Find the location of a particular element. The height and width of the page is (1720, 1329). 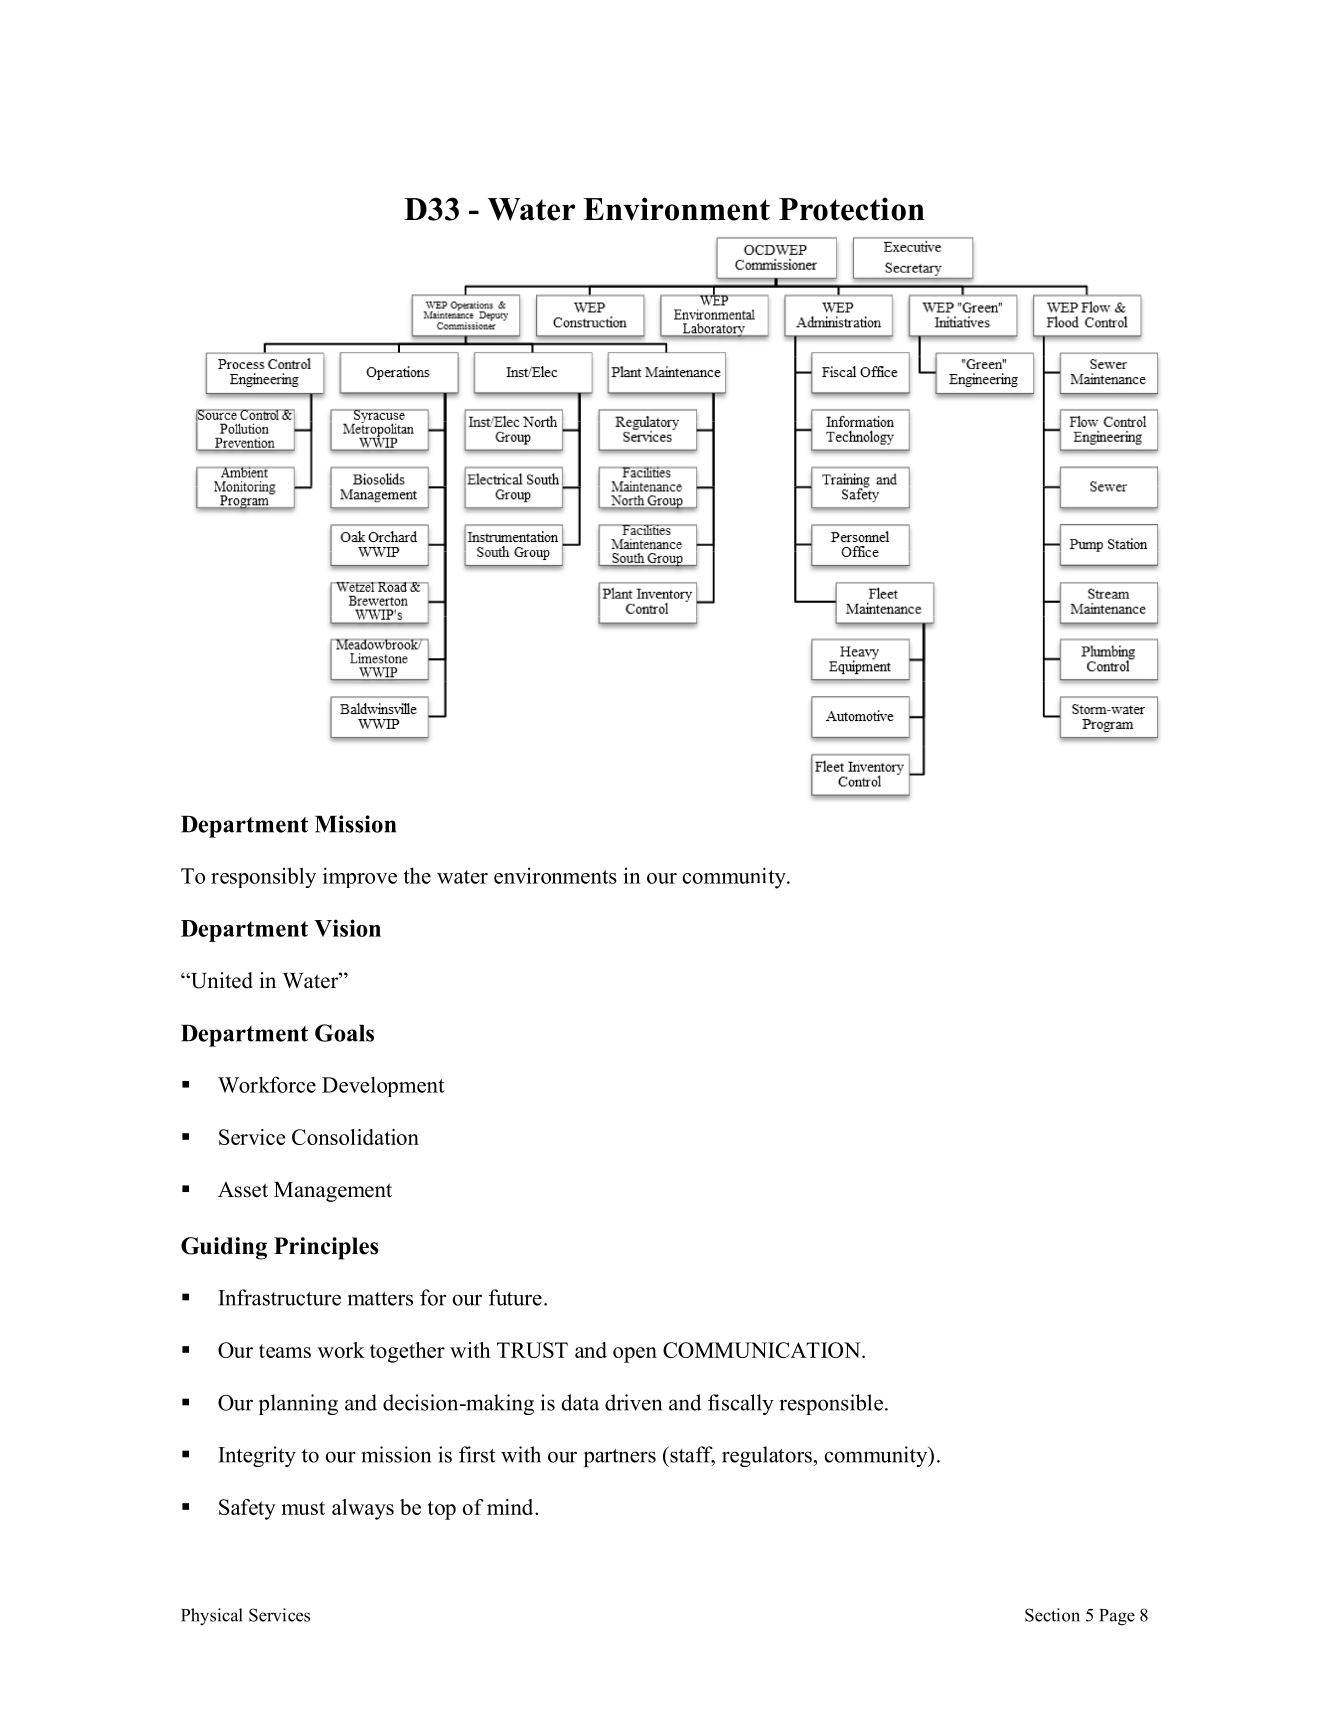

Protection is located at coordinates (852, 209).
